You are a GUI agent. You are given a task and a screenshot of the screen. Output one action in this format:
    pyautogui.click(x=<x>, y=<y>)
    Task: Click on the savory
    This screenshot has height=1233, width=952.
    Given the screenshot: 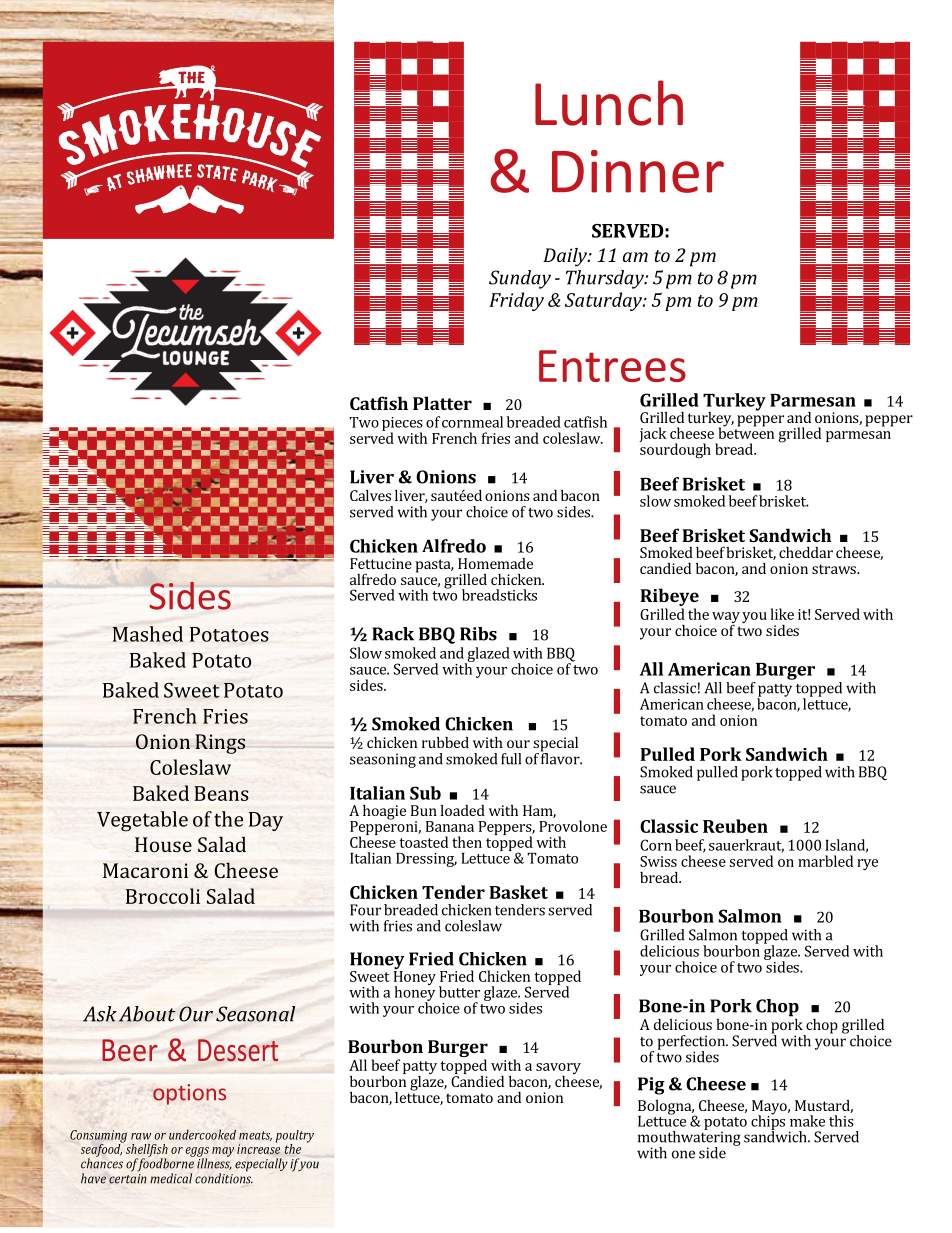 What is the action you would take?
    pyautogui.click(x=558, y=1070)
